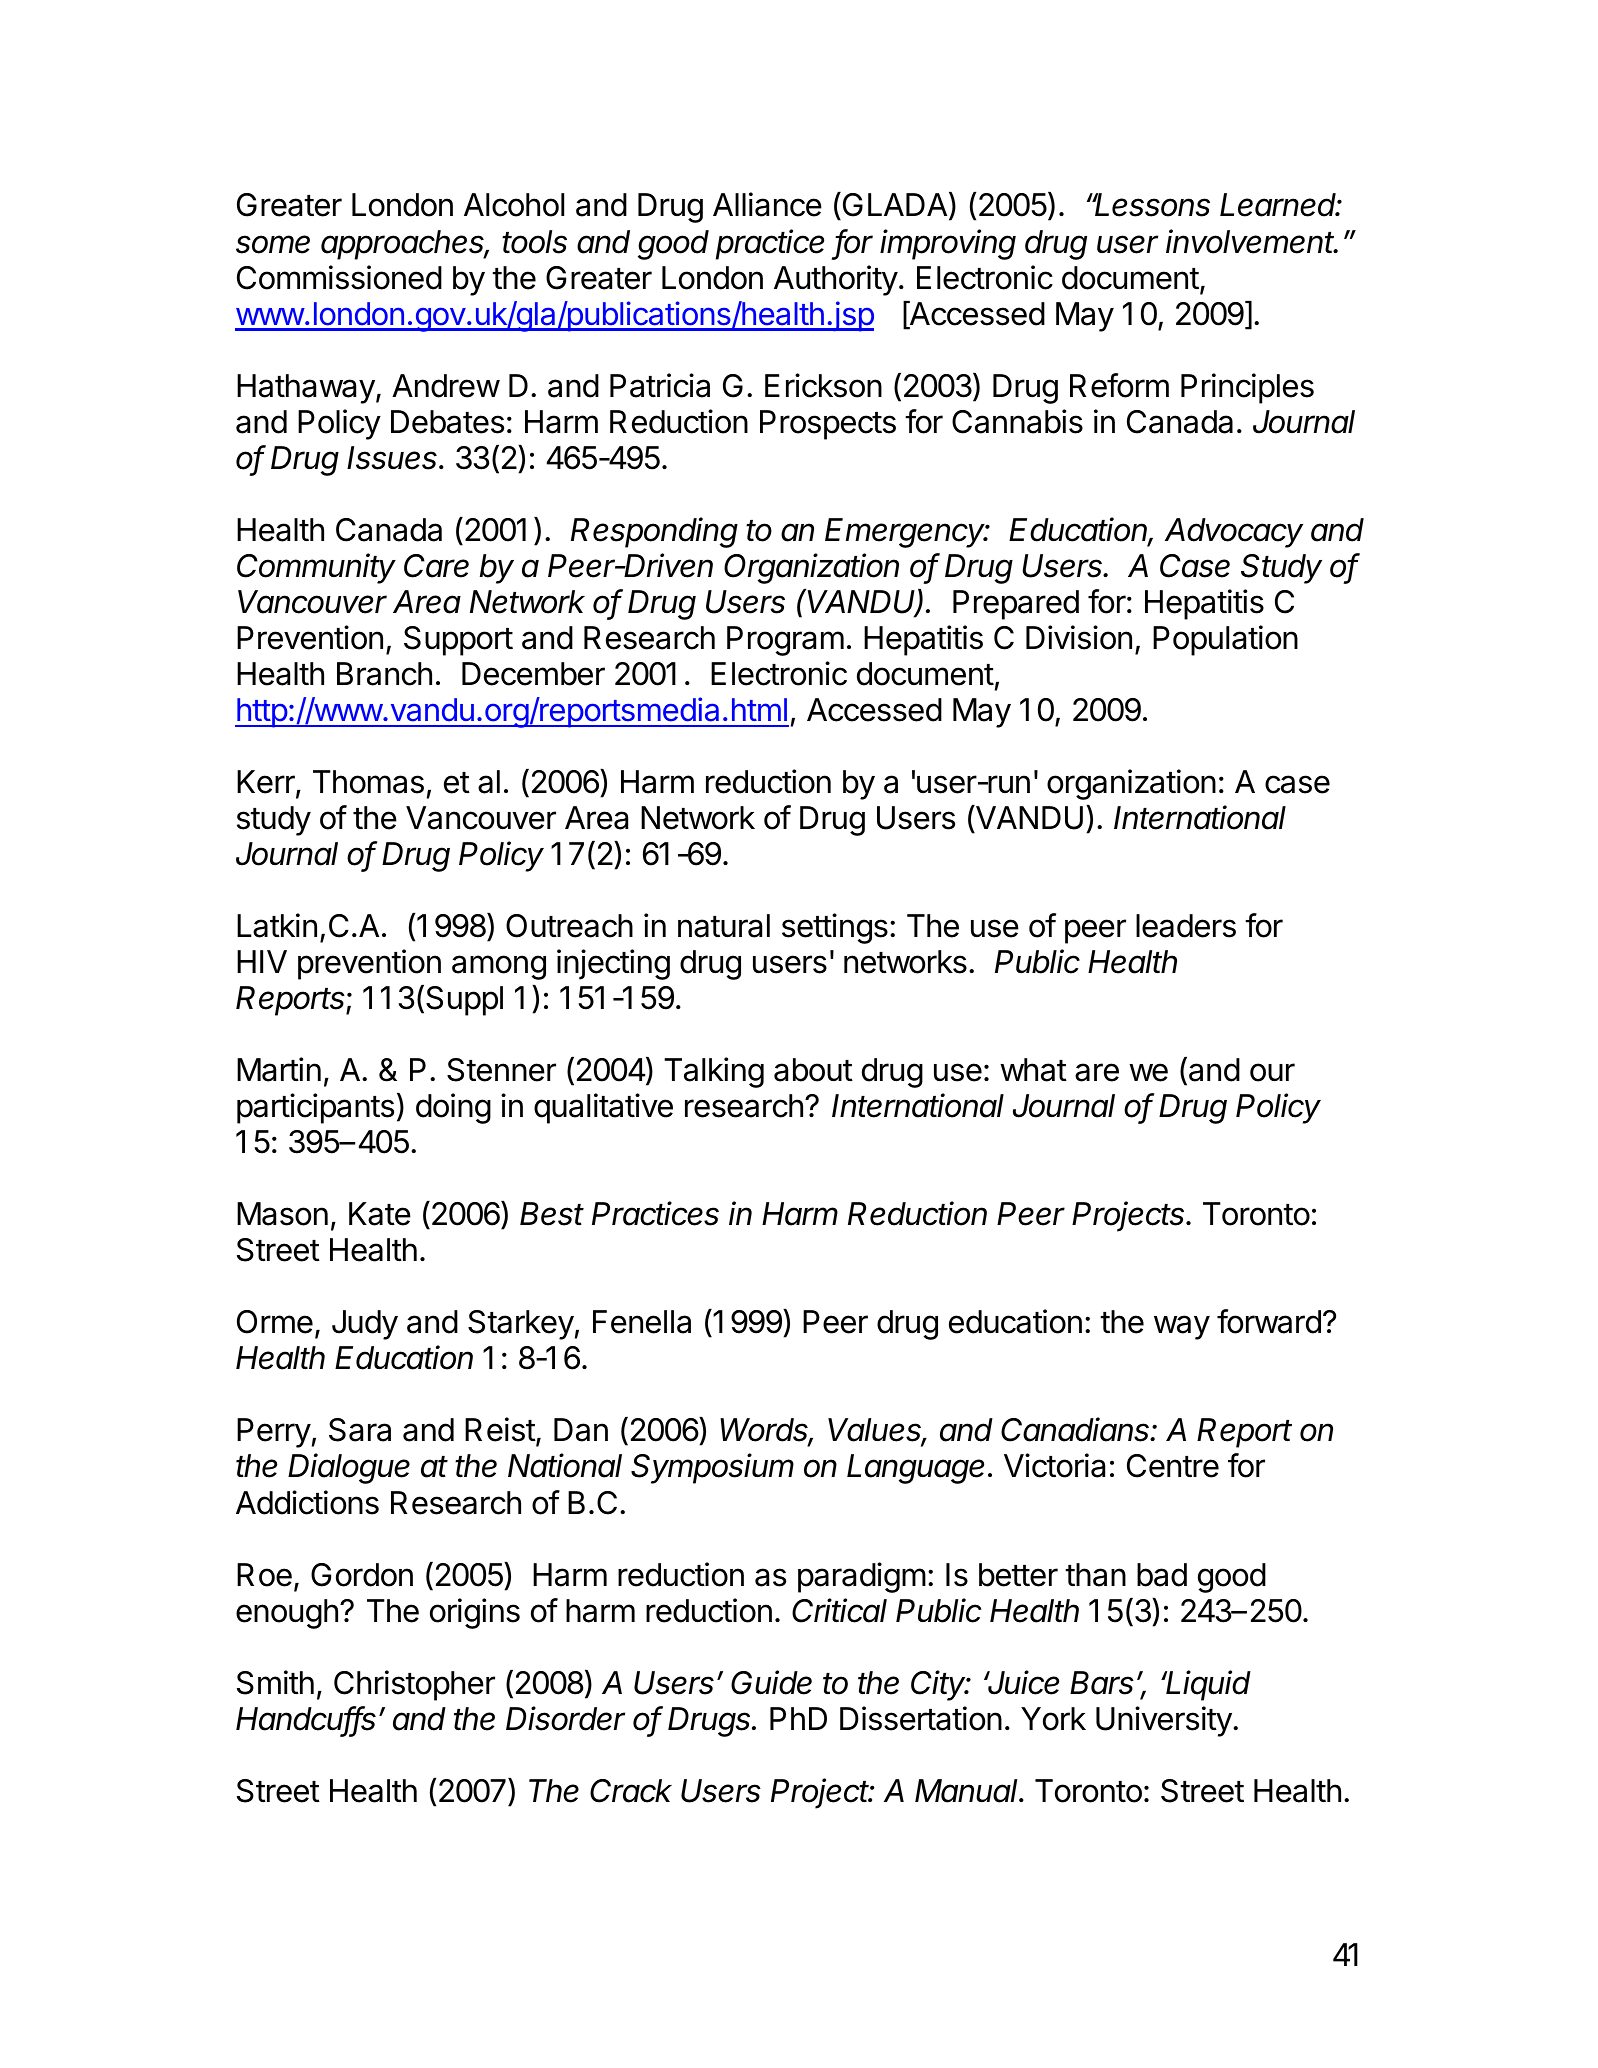  Describe the element at coordinates (499, 967) in the document. I see `among` at that location.
